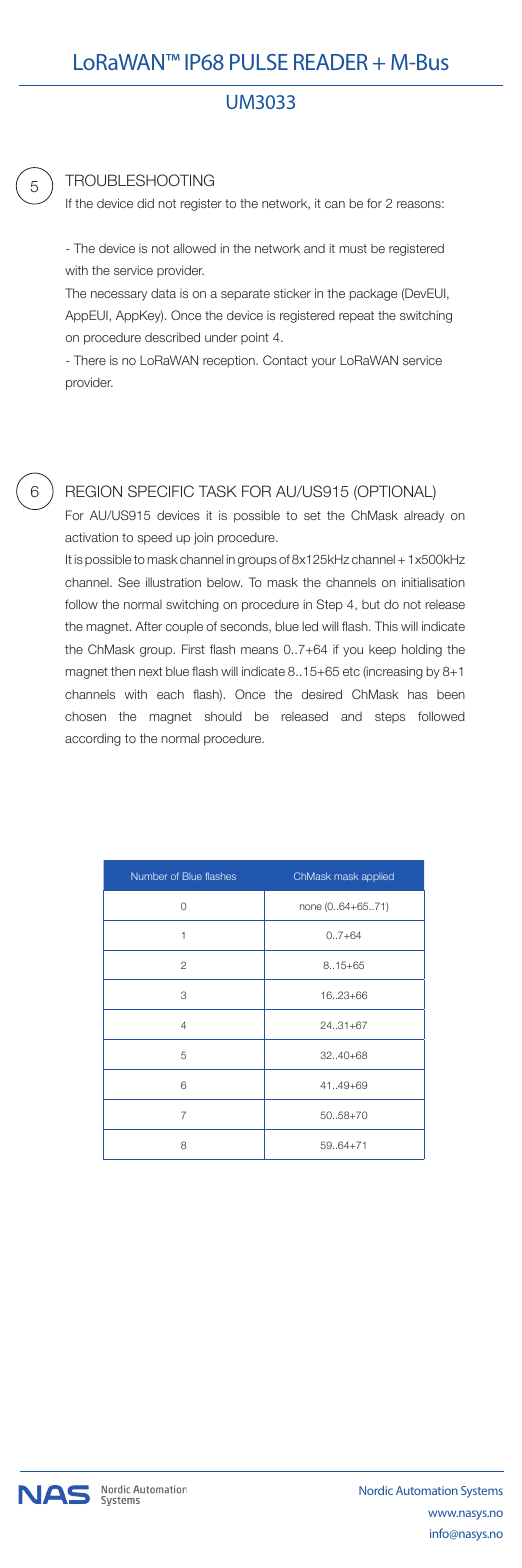 The width and height of the document is (522, 1568). Describe the element at coordinates (259, 62) in the document. I see `PULSE` at that location.
